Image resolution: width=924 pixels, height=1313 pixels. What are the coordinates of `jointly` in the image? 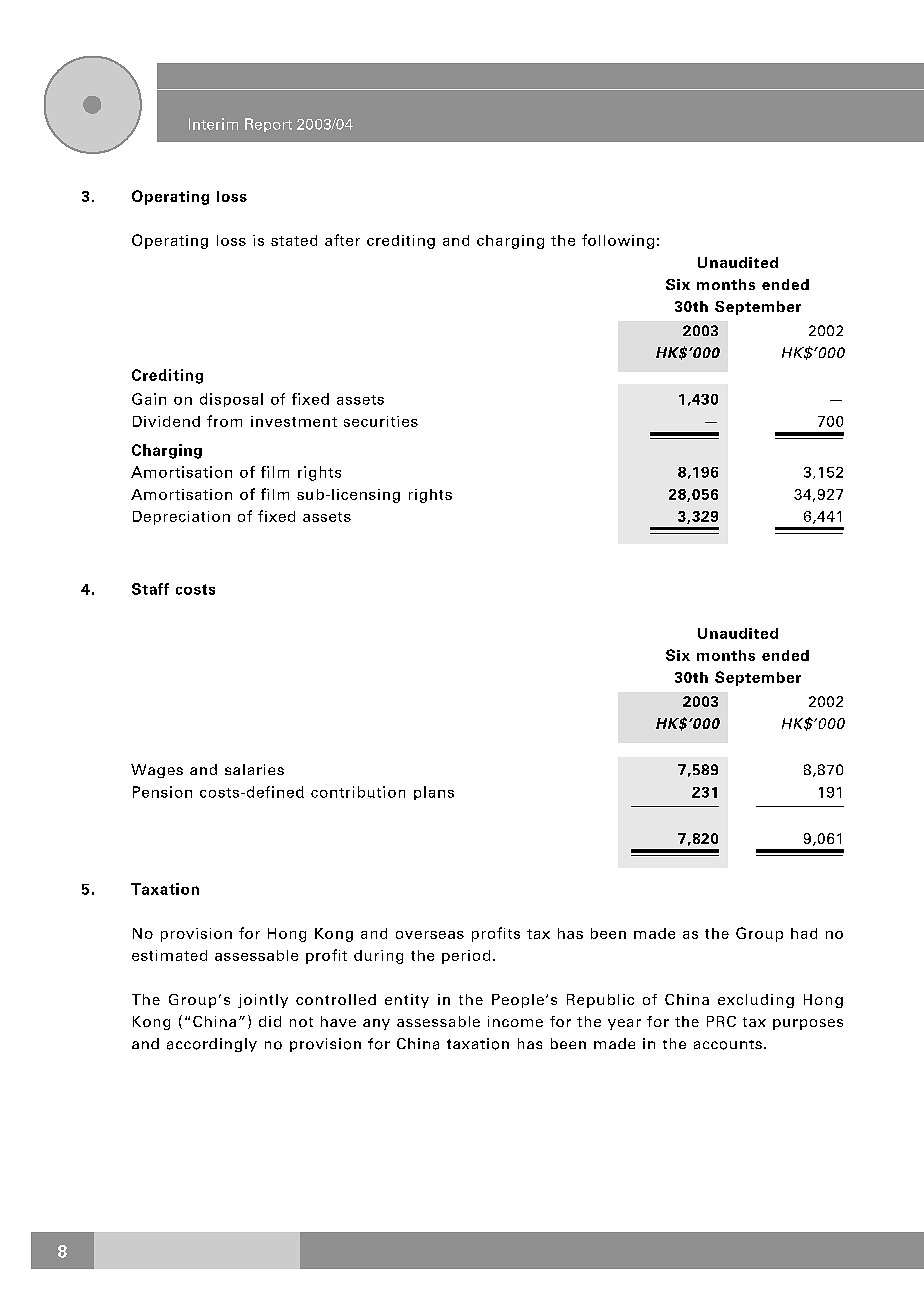 It's located at (263, 1001).
